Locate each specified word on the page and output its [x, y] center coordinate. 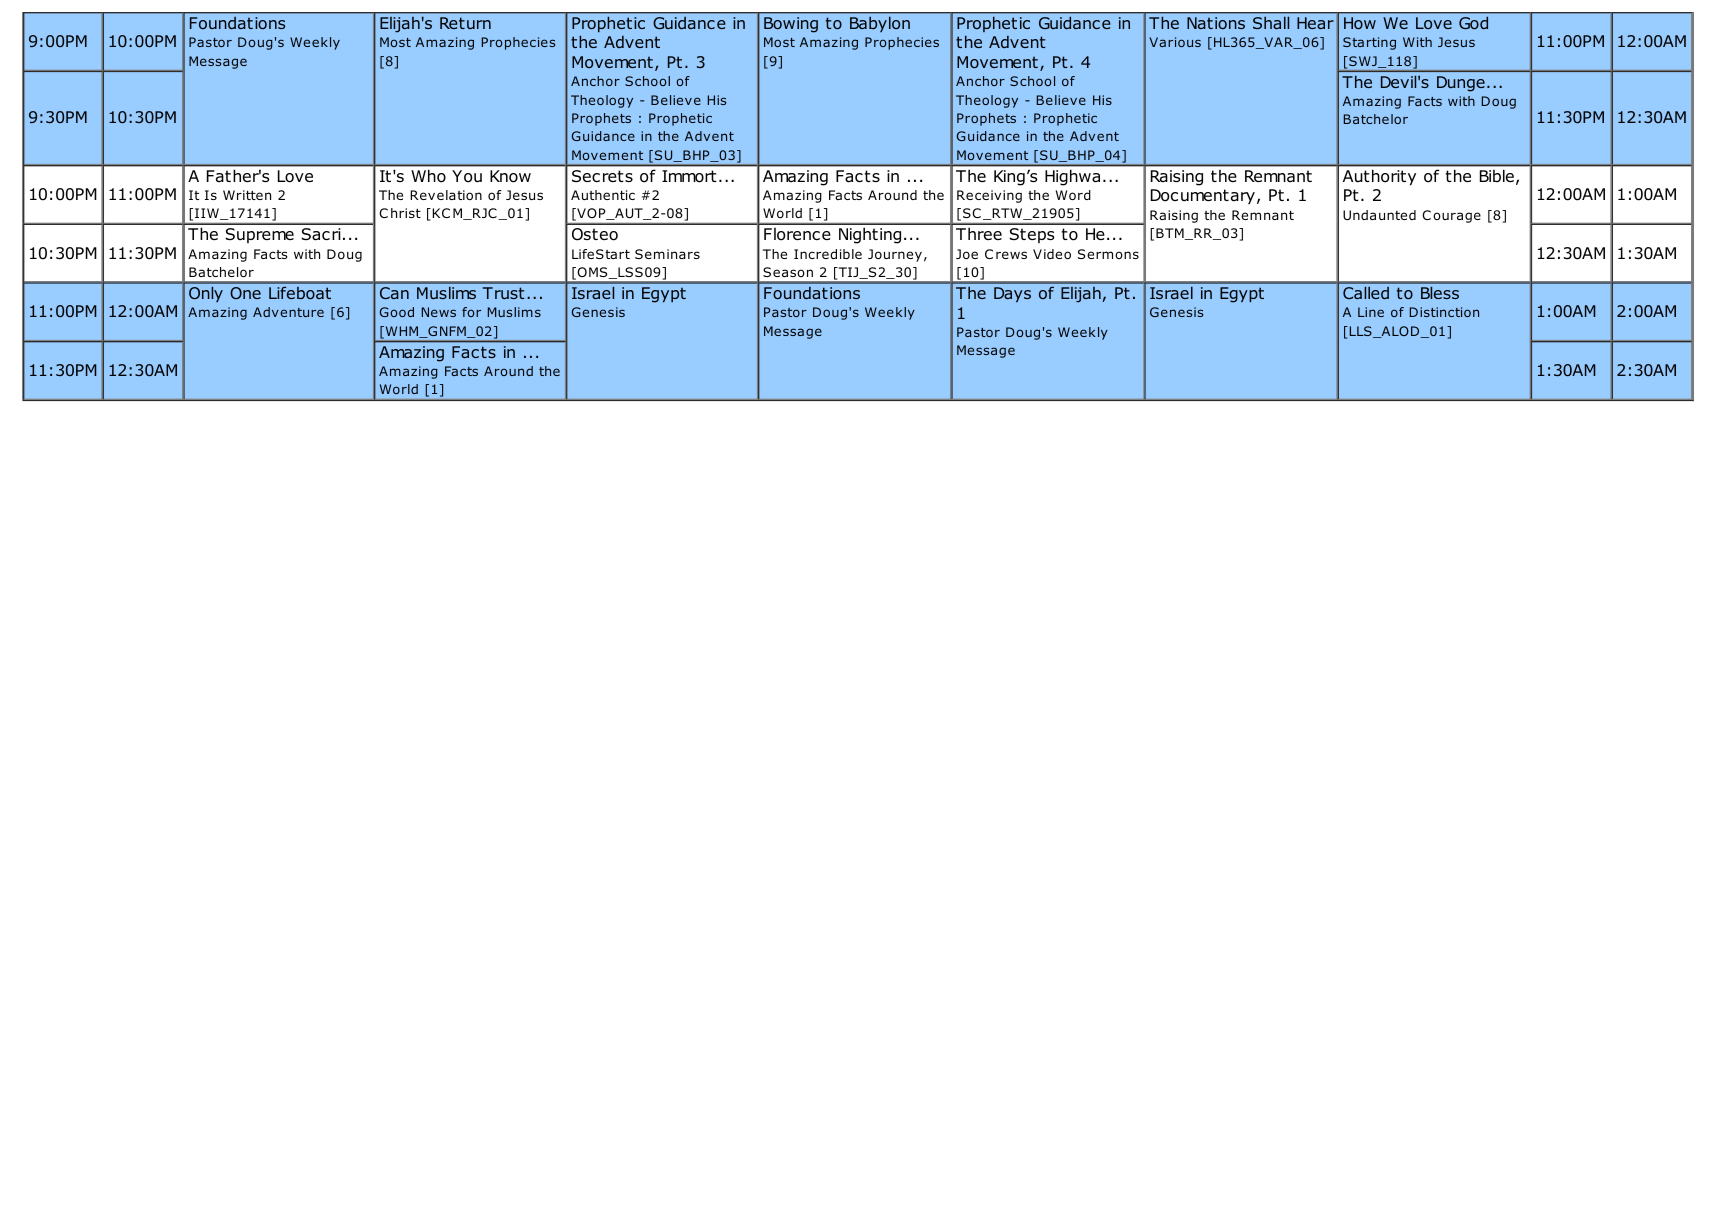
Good [397, 312]
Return [465, 23]
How [1360, 23]
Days [1012, 294]
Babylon [880, 24]
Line [1371, 312]
